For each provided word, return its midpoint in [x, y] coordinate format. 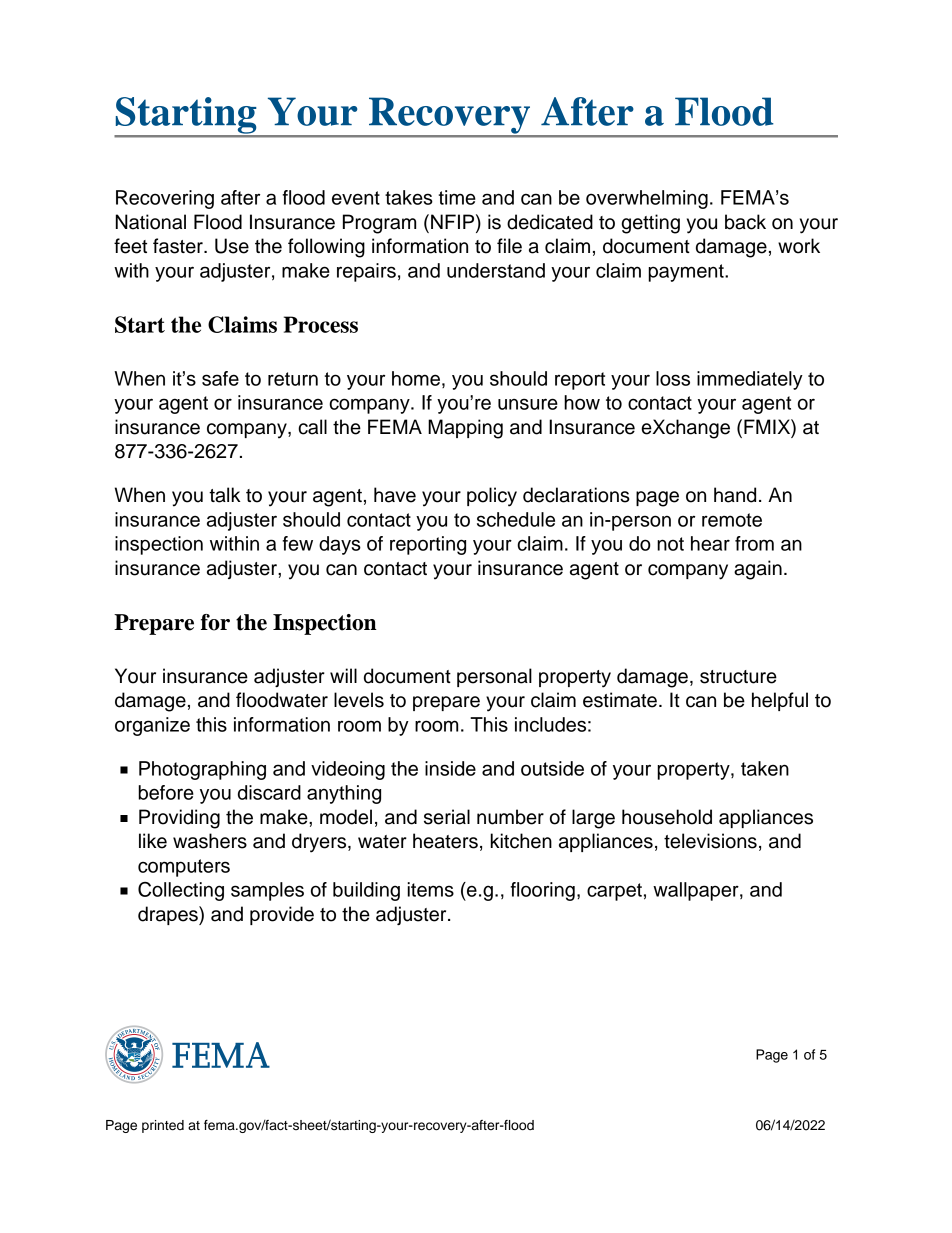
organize [152, 726]
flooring [542, 891]
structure [738, 677]
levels [359, 700]
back [745, 222]
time [457, 197]
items [430, 889]
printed [163, 1126]
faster [179, 246]
